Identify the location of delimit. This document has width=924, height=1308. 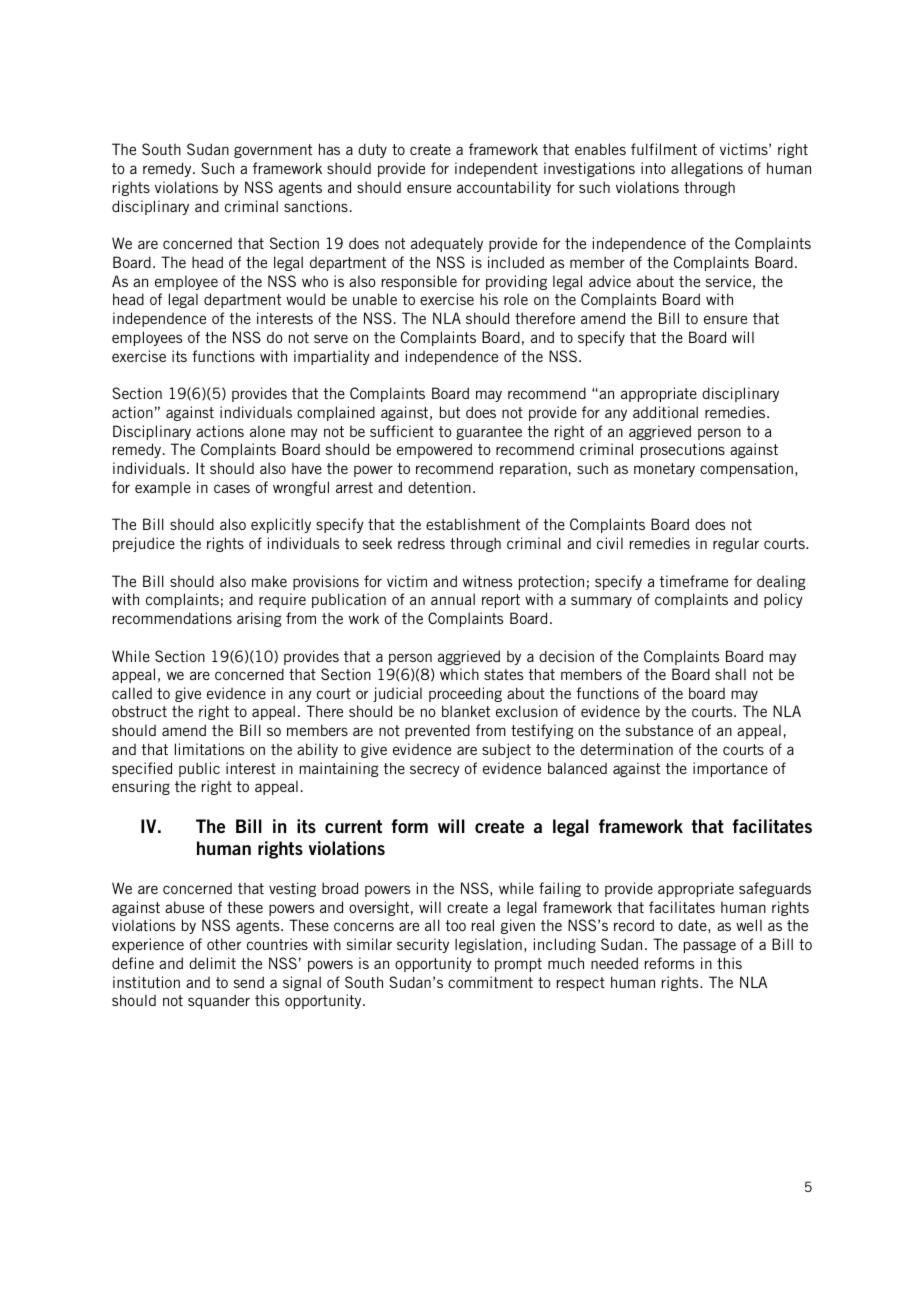
(212, 963).
